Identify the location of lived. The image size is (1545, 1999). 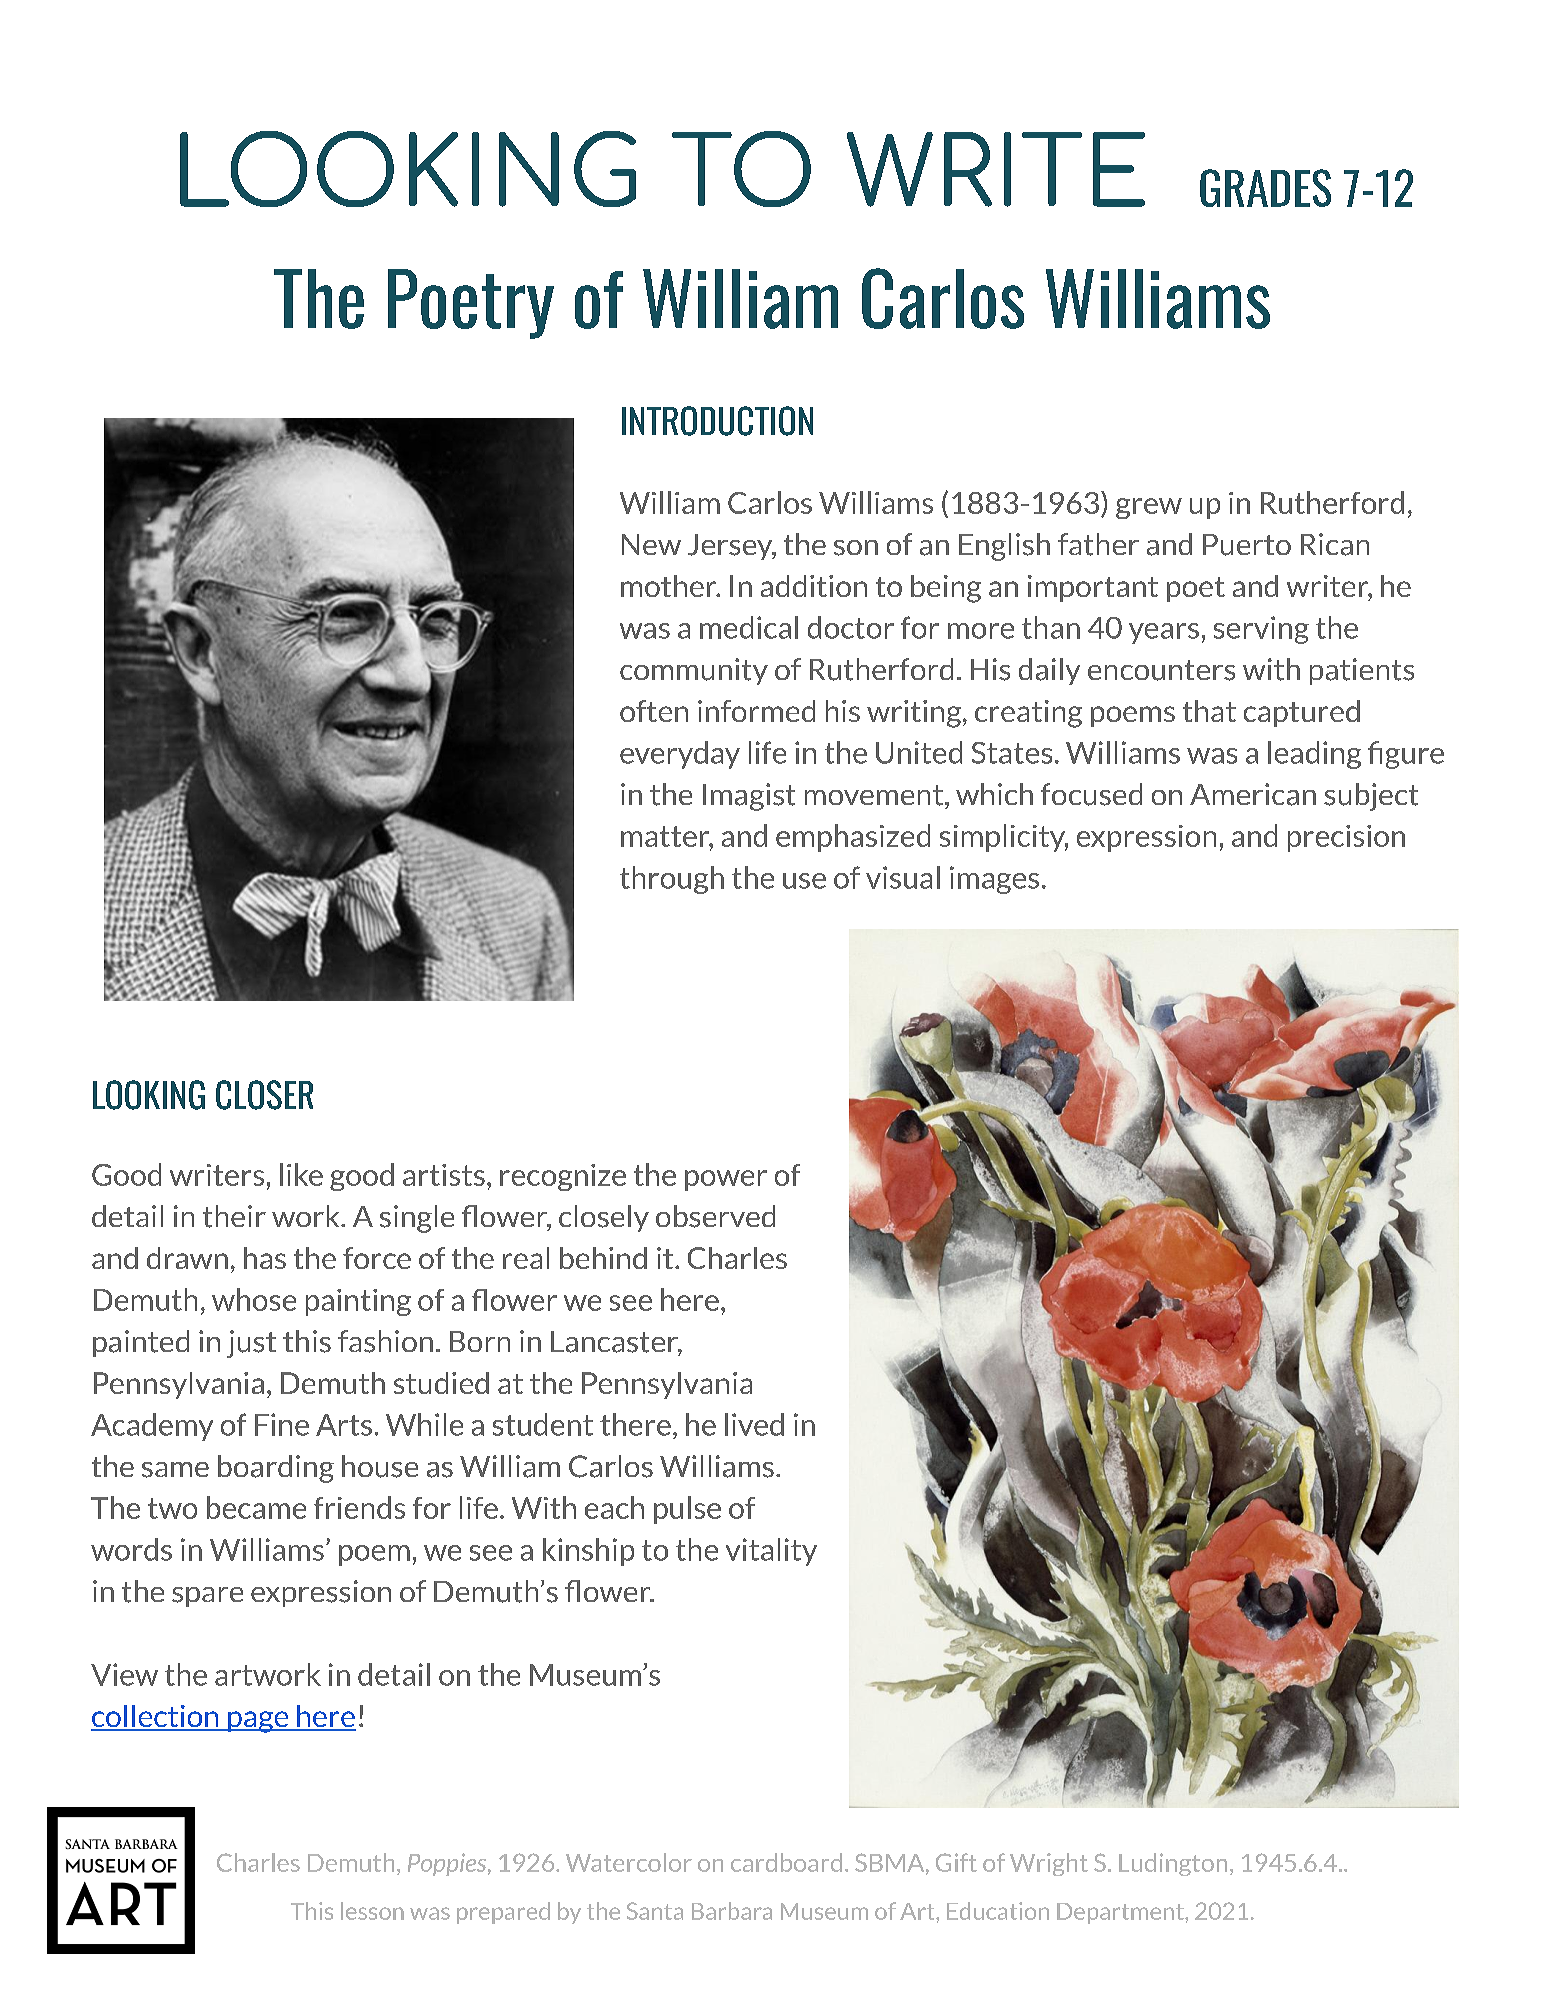
(754, 1424).
